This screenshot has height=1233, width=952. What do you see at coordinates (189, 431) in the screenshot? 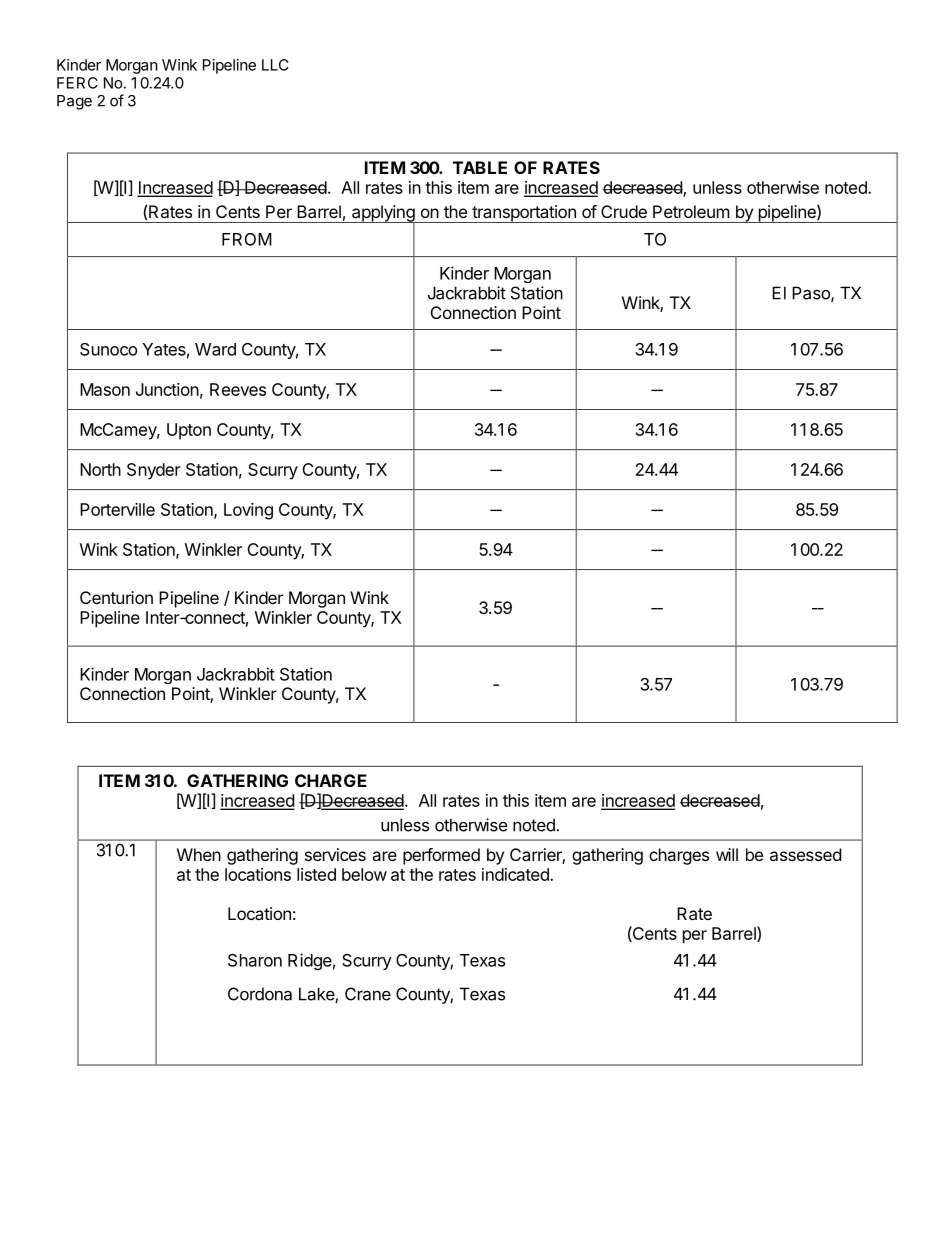
I see `Upton` at bounding box center [189, 431].
